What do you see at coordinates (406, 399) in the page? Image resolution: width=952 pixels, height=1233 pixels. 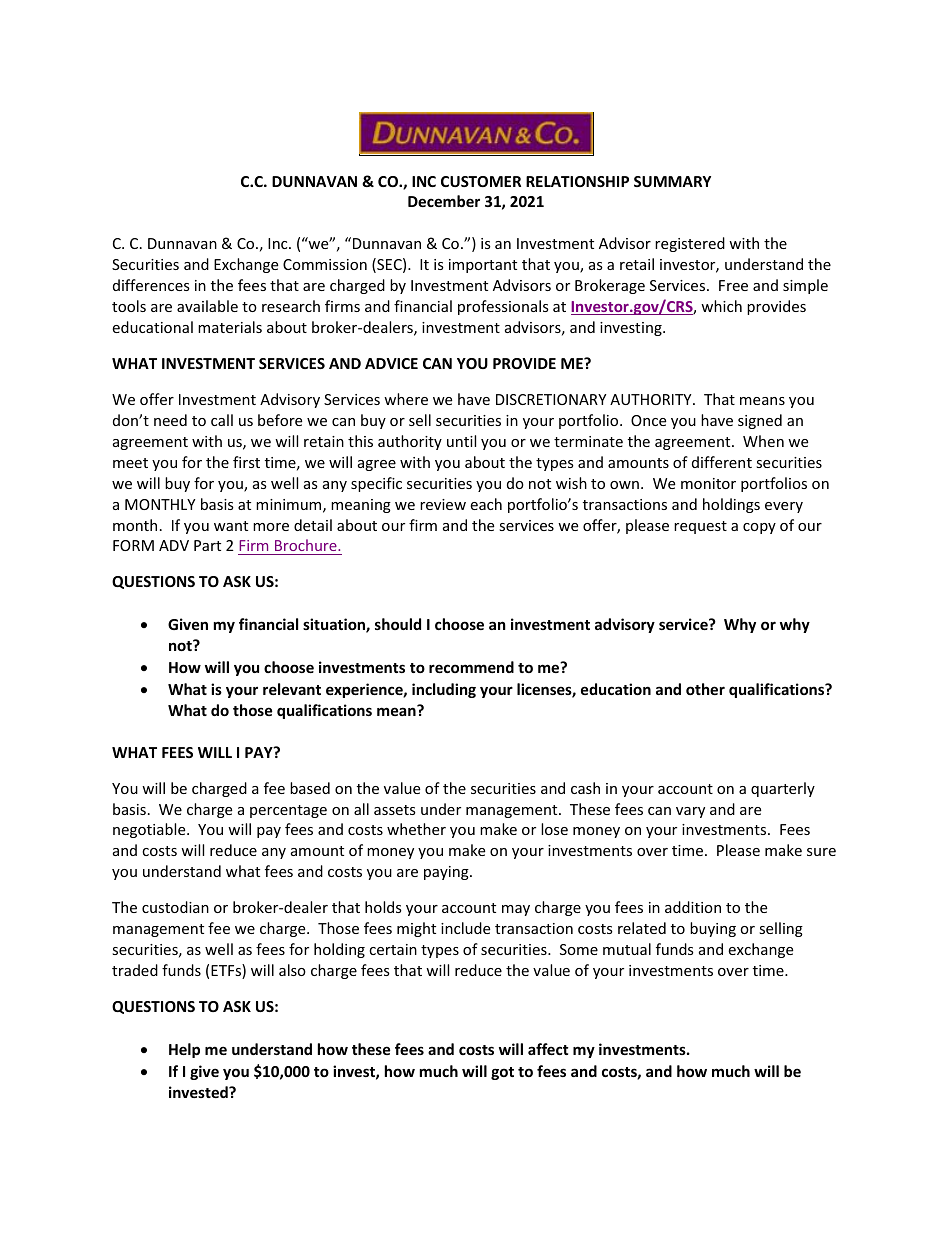 I see `where` at bounding box center [406, 399].
